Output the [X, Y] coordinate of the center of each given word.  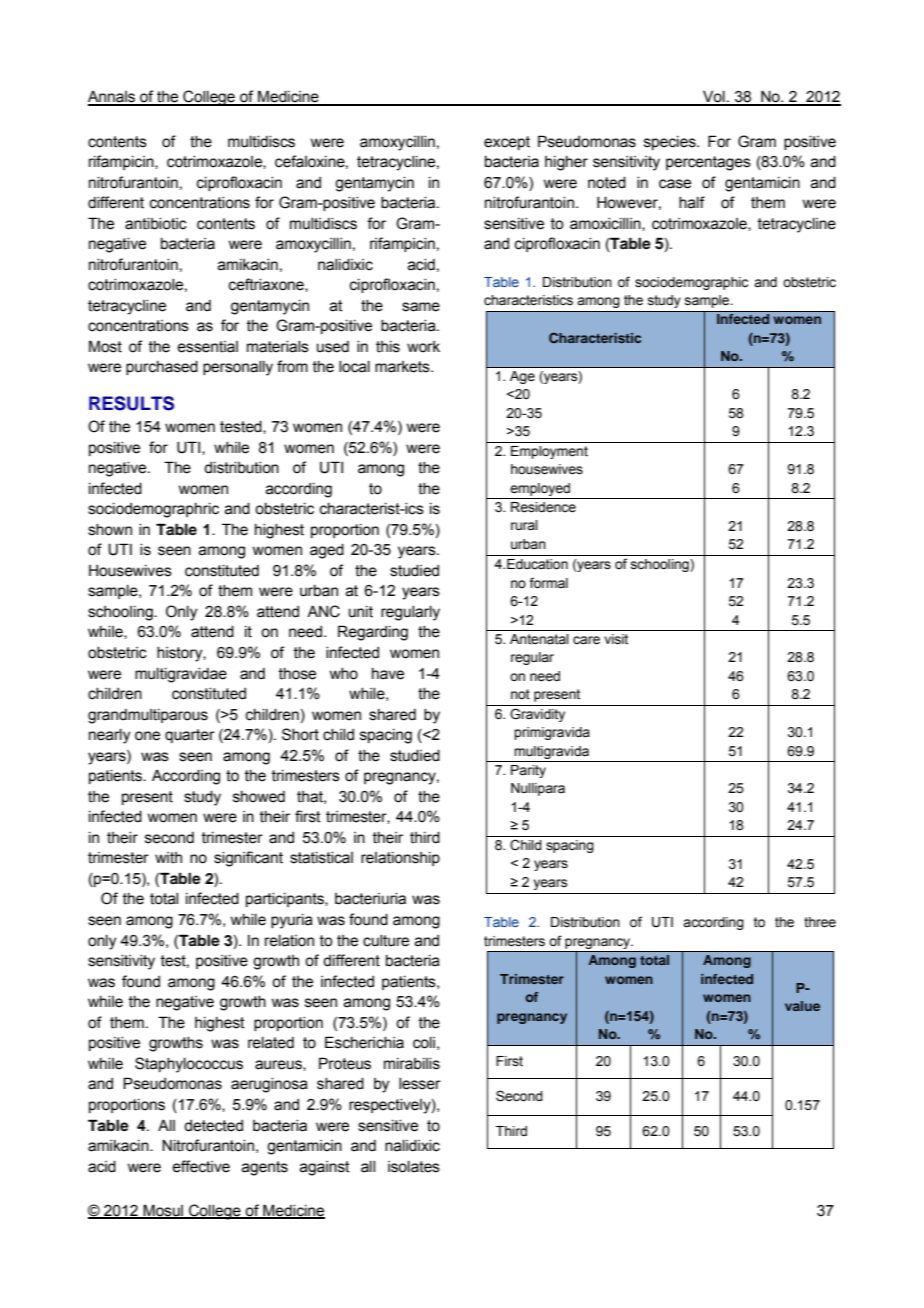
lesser [420, 1084]
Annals [112, 98]
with [168, 858]
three [820, 922]
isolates [414, 1167]
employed [540, 489]
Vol [714, 97]
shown [110, 530]
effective [201, 1166]
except [507, 143]
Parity [528, 771]
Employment [549, 452]
